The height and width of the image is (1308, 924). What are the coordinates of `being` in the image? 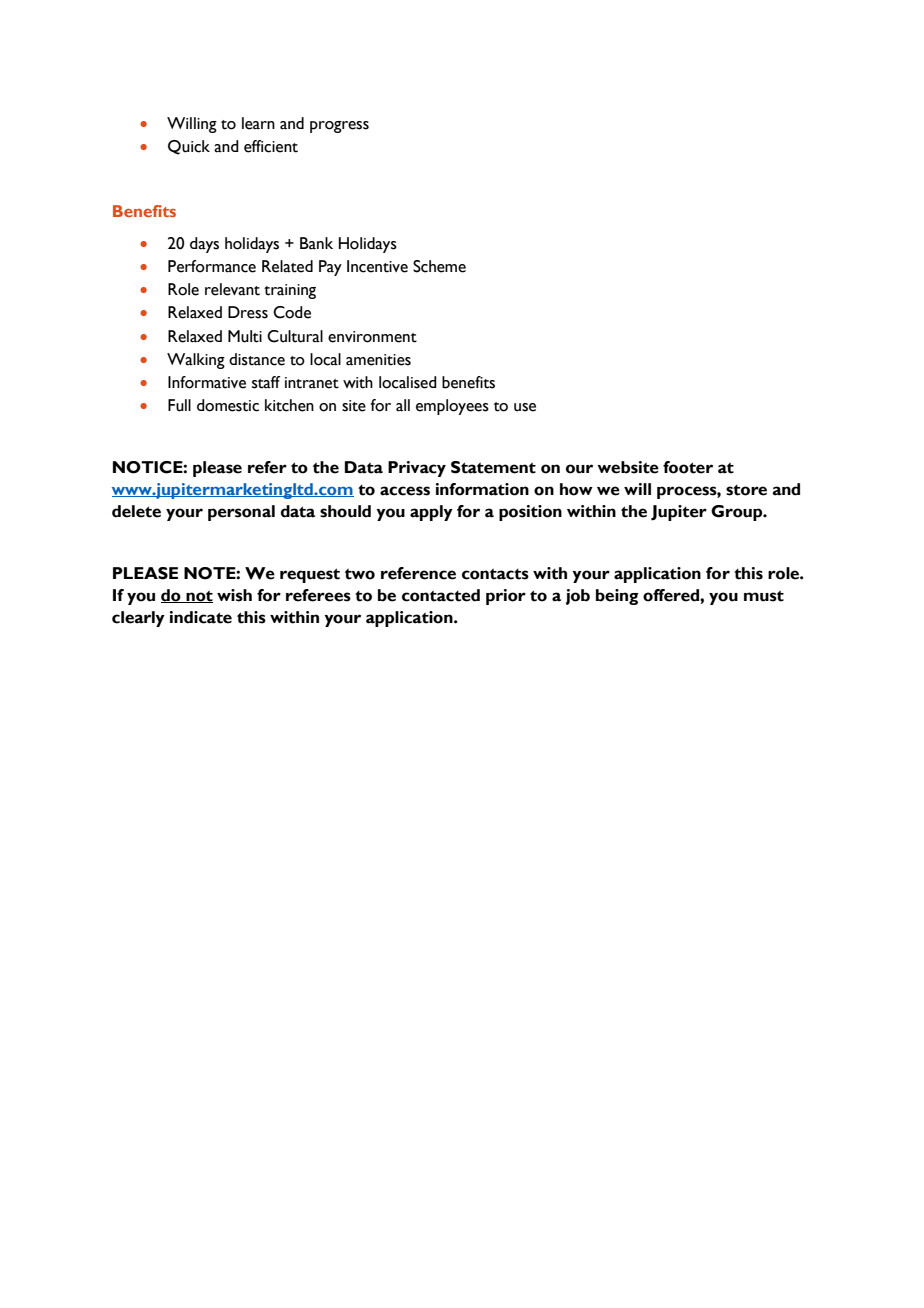 It's located at (617, 597).
